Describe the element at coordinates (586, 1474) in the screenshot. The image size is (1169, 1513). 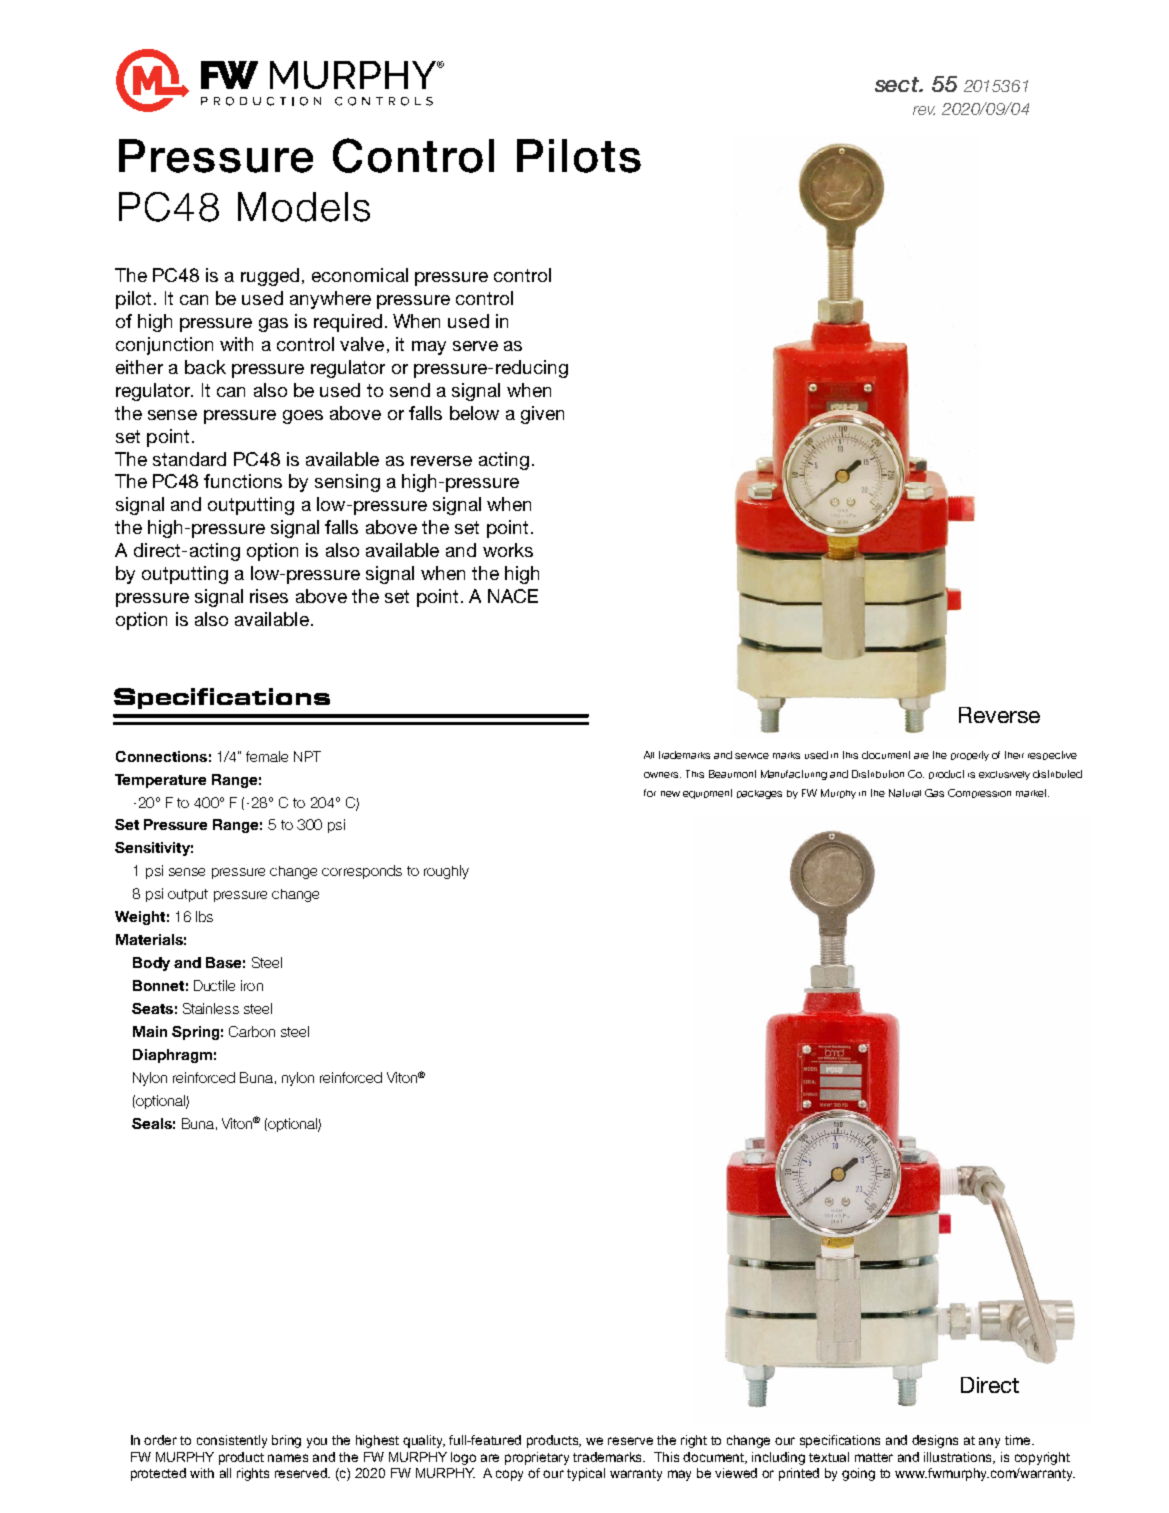
I see `typical` at that location.
